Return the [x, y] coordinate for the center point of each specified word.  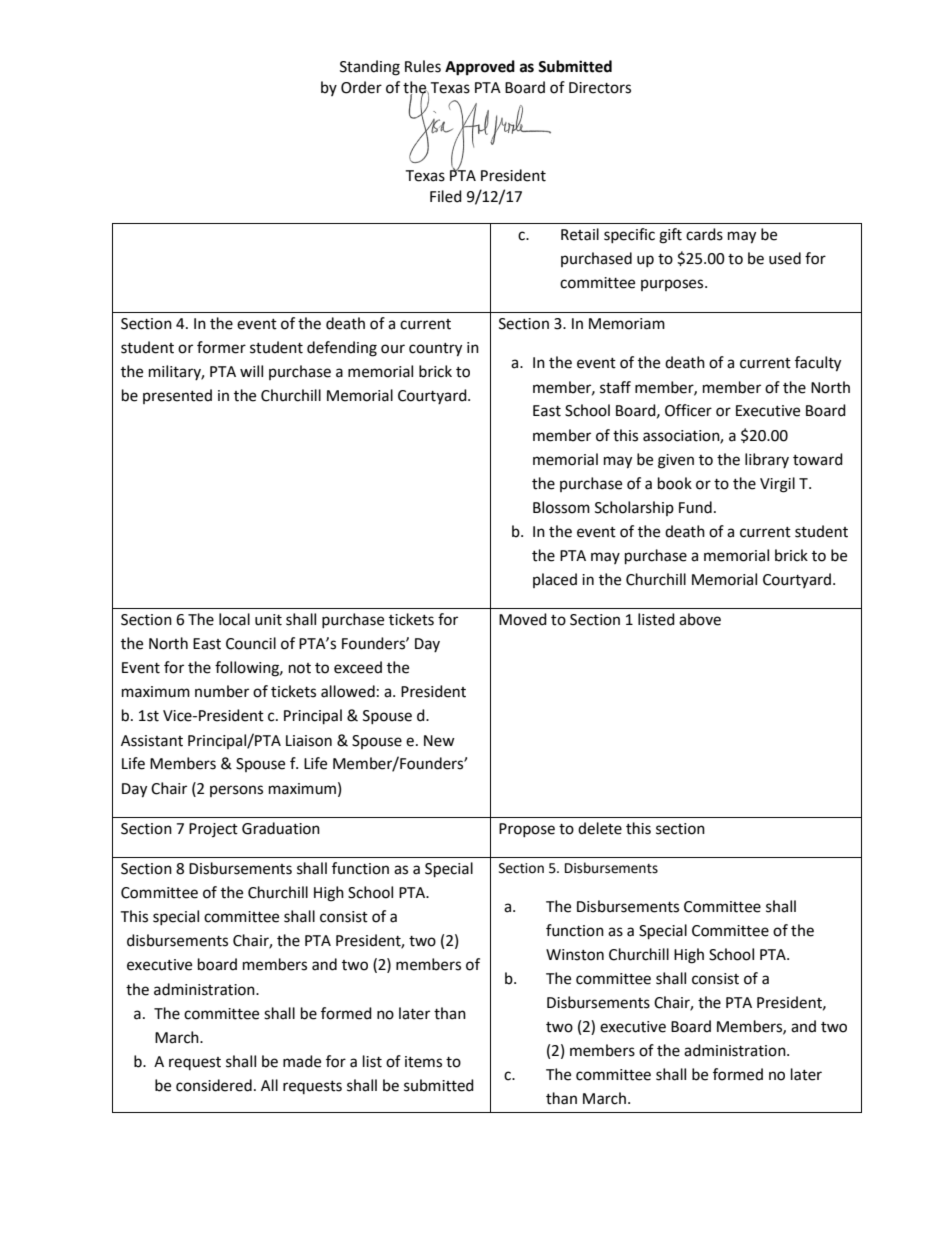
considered [214, 1085]
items [423, 1062]
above [700, 619]
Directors [600, 88]
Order [361, 87]
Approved [480, 68]
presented [177, 396]
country [435, 350]
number [222, 691]
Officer [688, 410]
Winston [575, 955]
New [439, 741]
